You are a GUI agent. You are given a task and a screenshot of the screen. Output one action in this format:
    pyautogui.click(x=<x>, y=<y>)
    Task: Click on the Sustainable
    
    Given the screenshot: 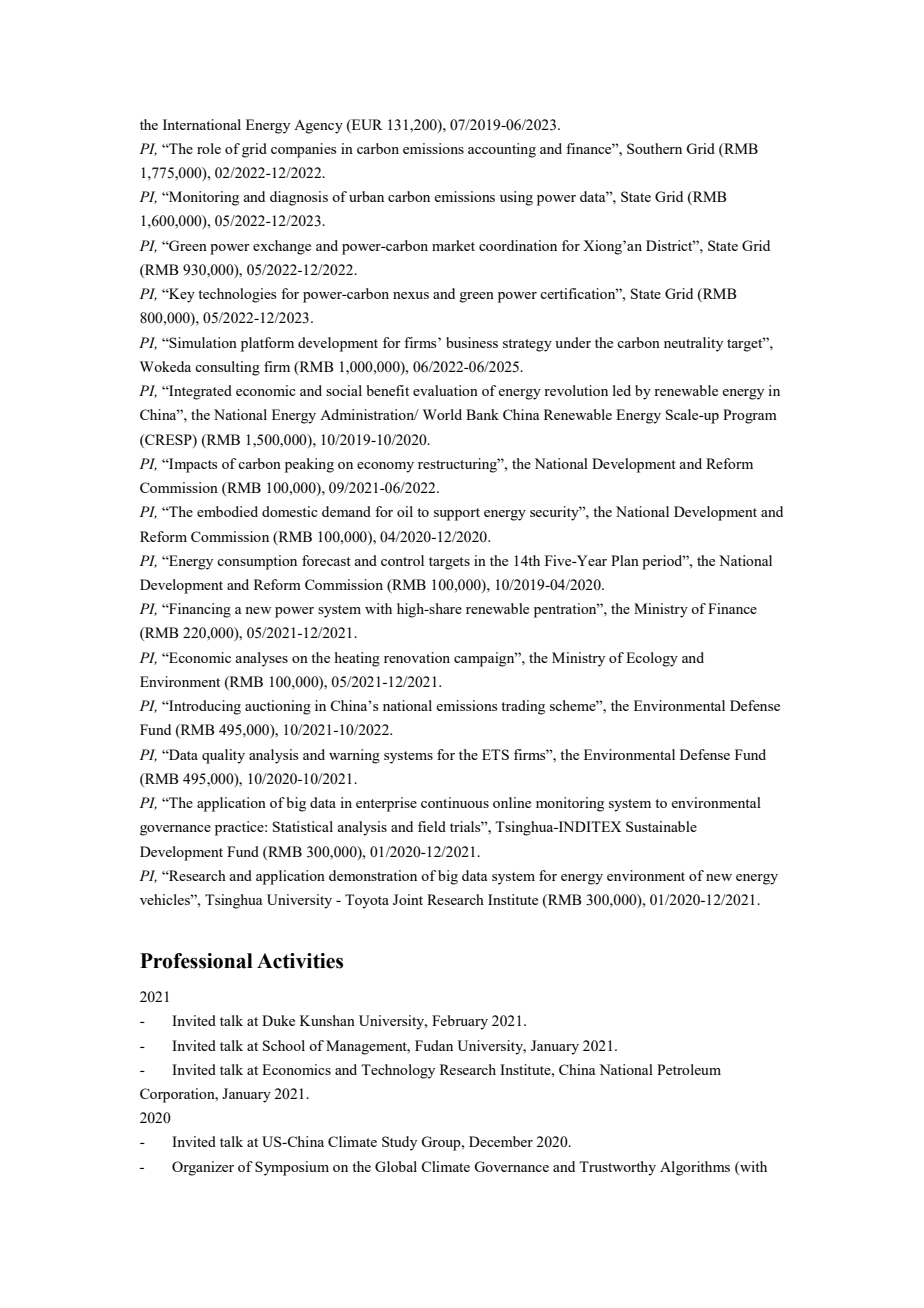 What is the action you would take?
    pyautogui.click(x=661, y=826)
